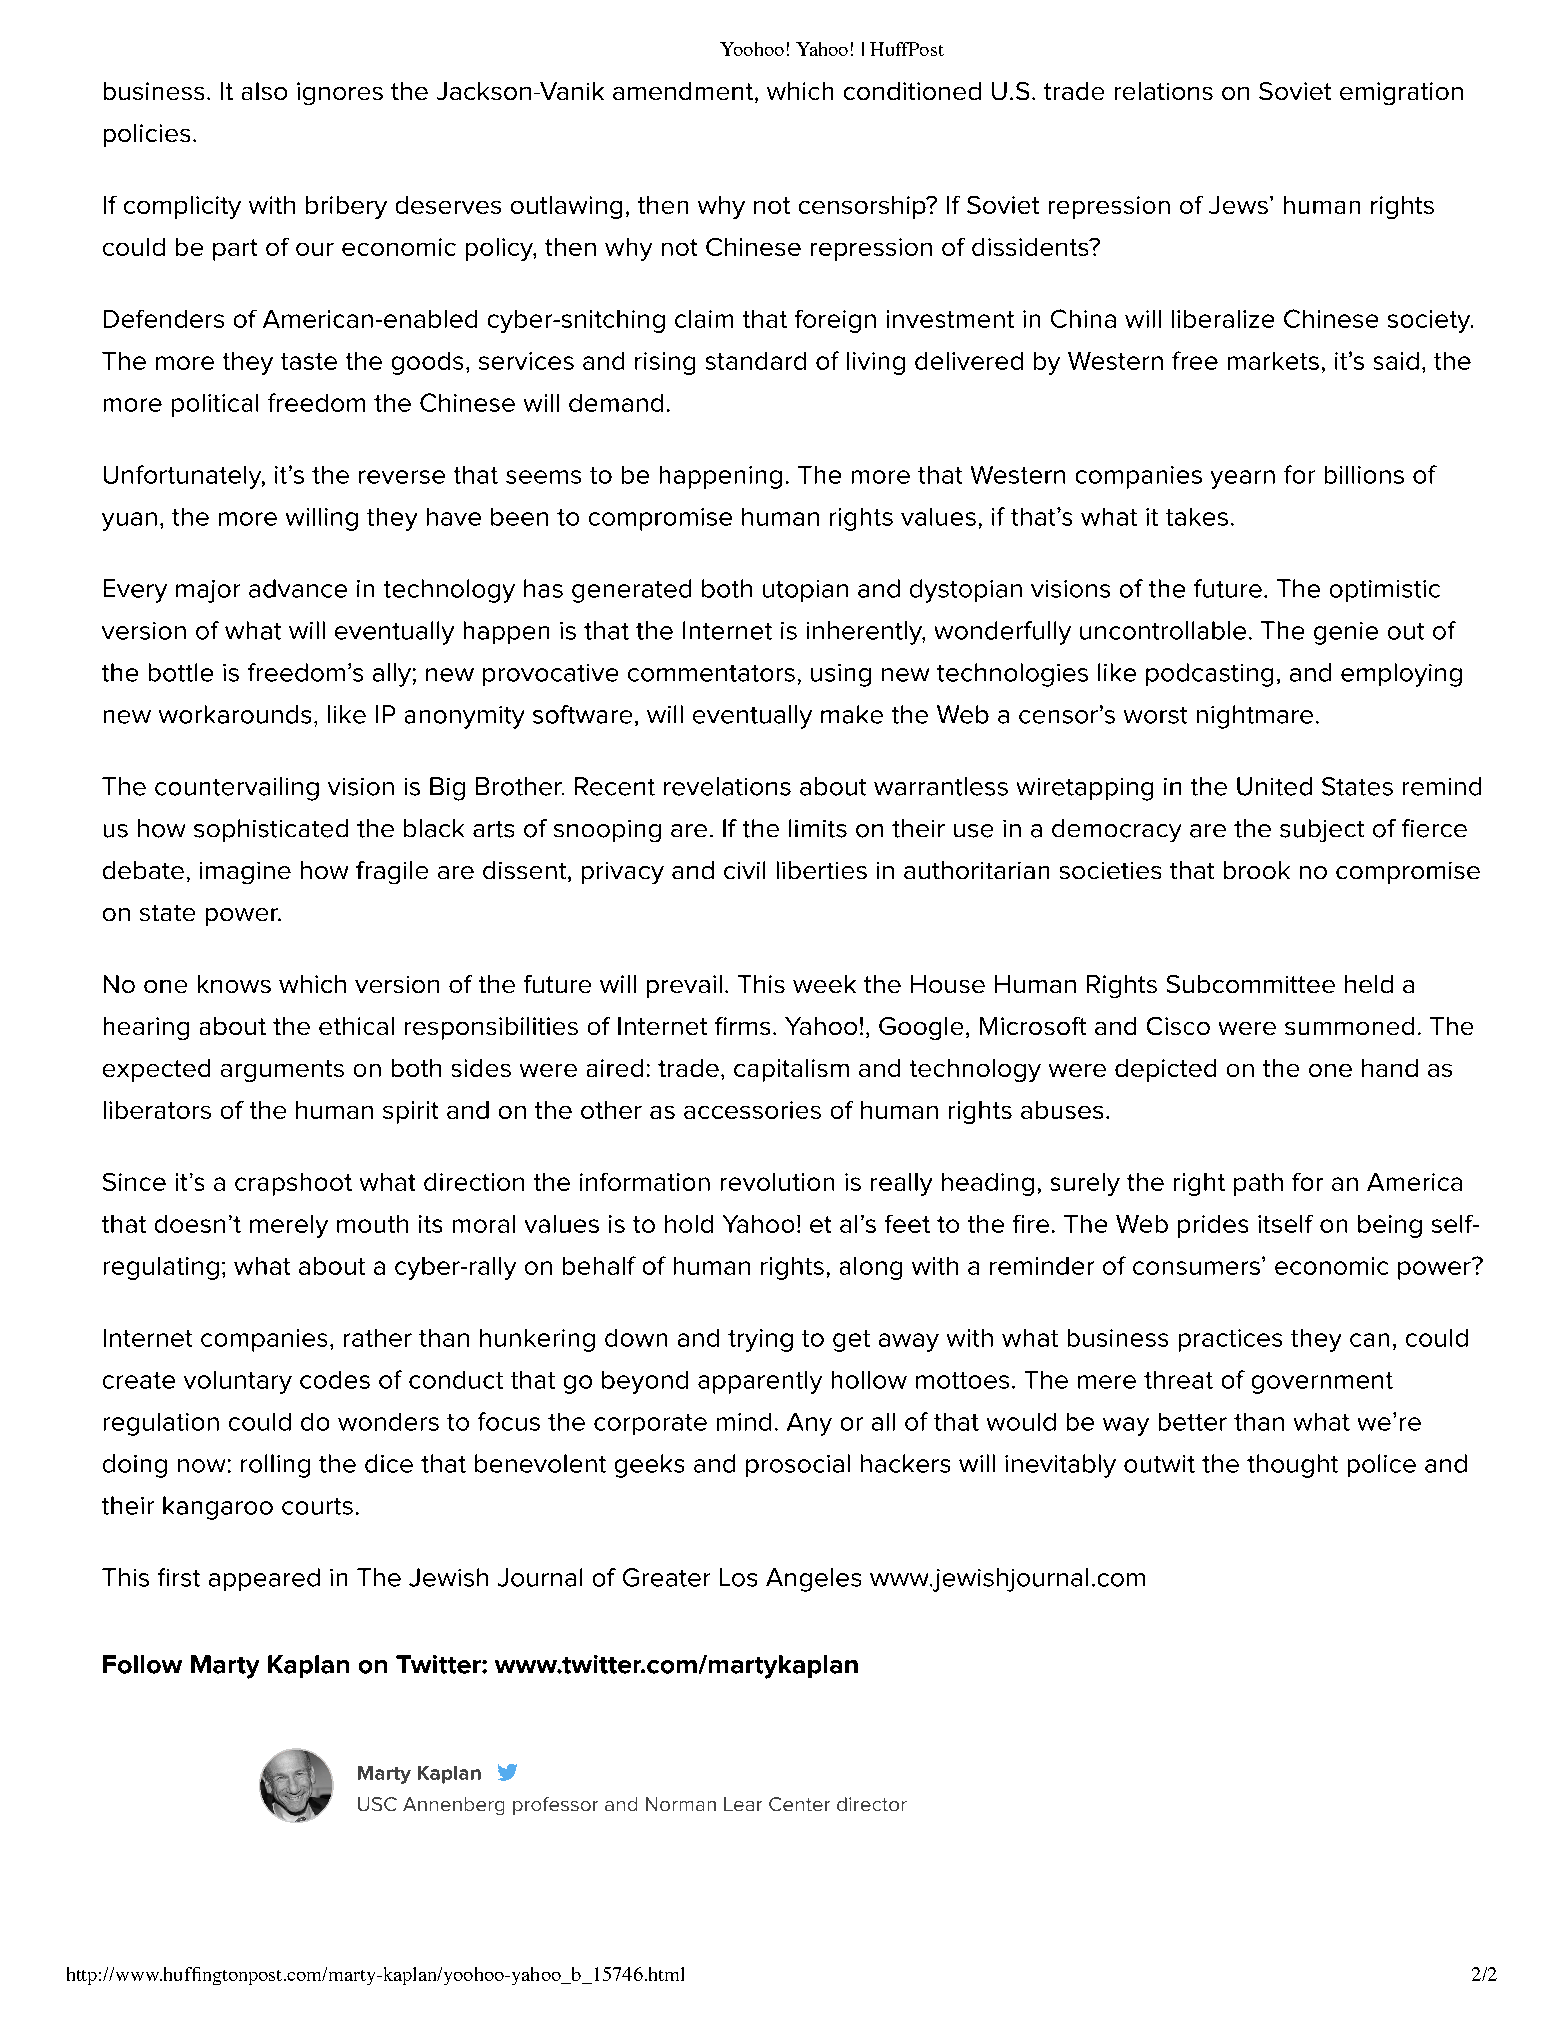  Describe the element at coordinates (234, 984) in the document. I see `knows` at that location.
